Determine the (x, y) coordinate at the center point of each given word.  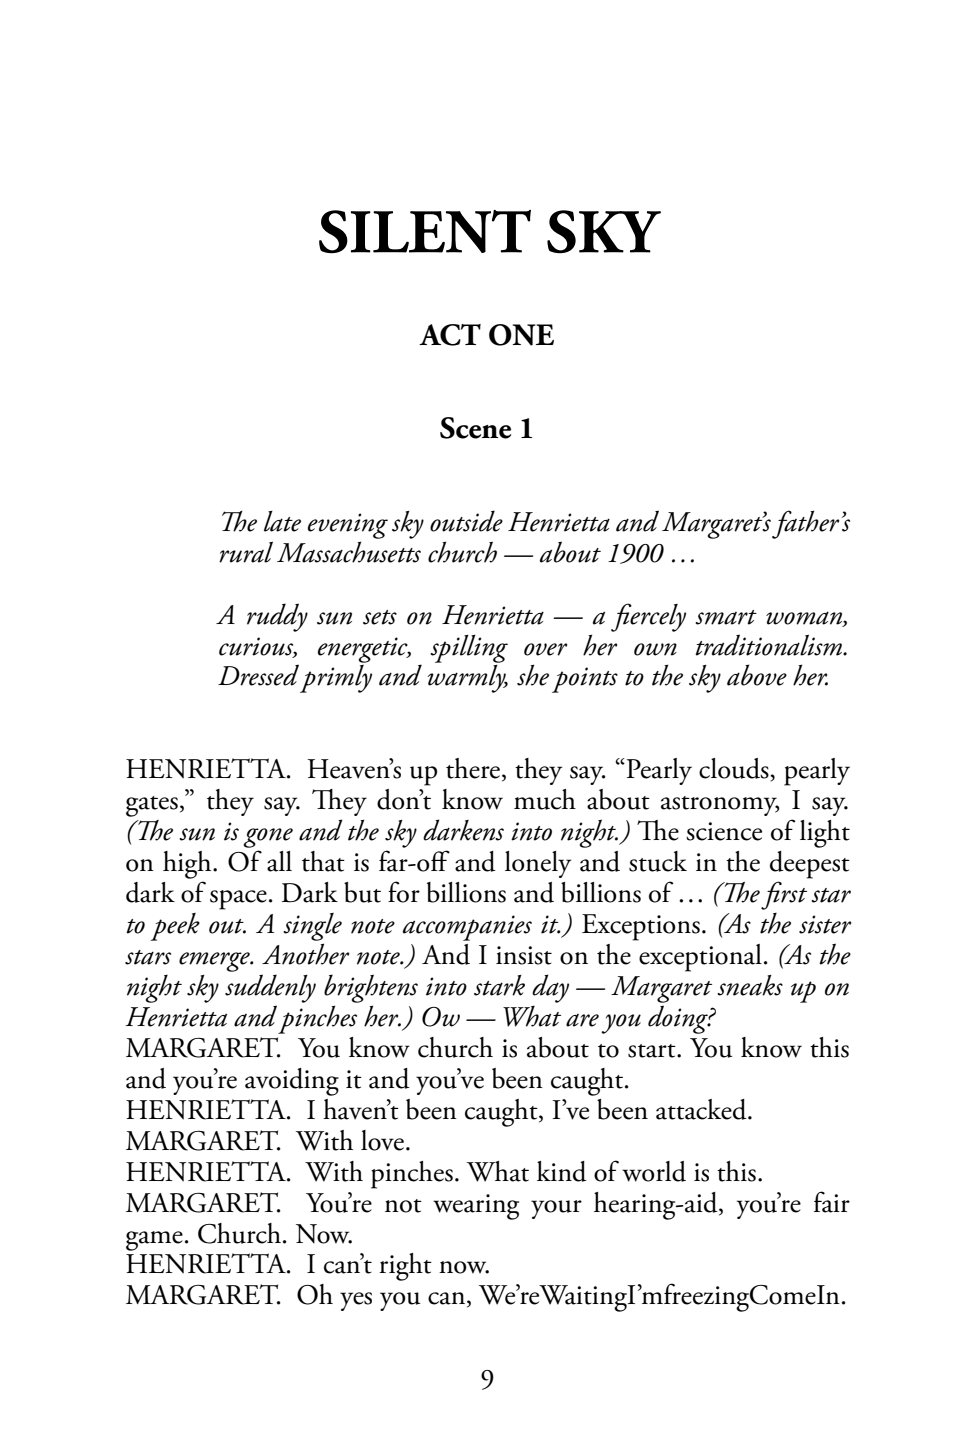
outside (466, 521)
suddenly (270, 988)
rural (246, 552)
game (154, 1241)
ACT (450, 335)
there (473, 768)
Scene (475, 428)
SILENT (425, 232)
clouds (735, 769)
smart (726, 617)
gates (152, 806)
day (550, 988)
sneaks (750, 985)
